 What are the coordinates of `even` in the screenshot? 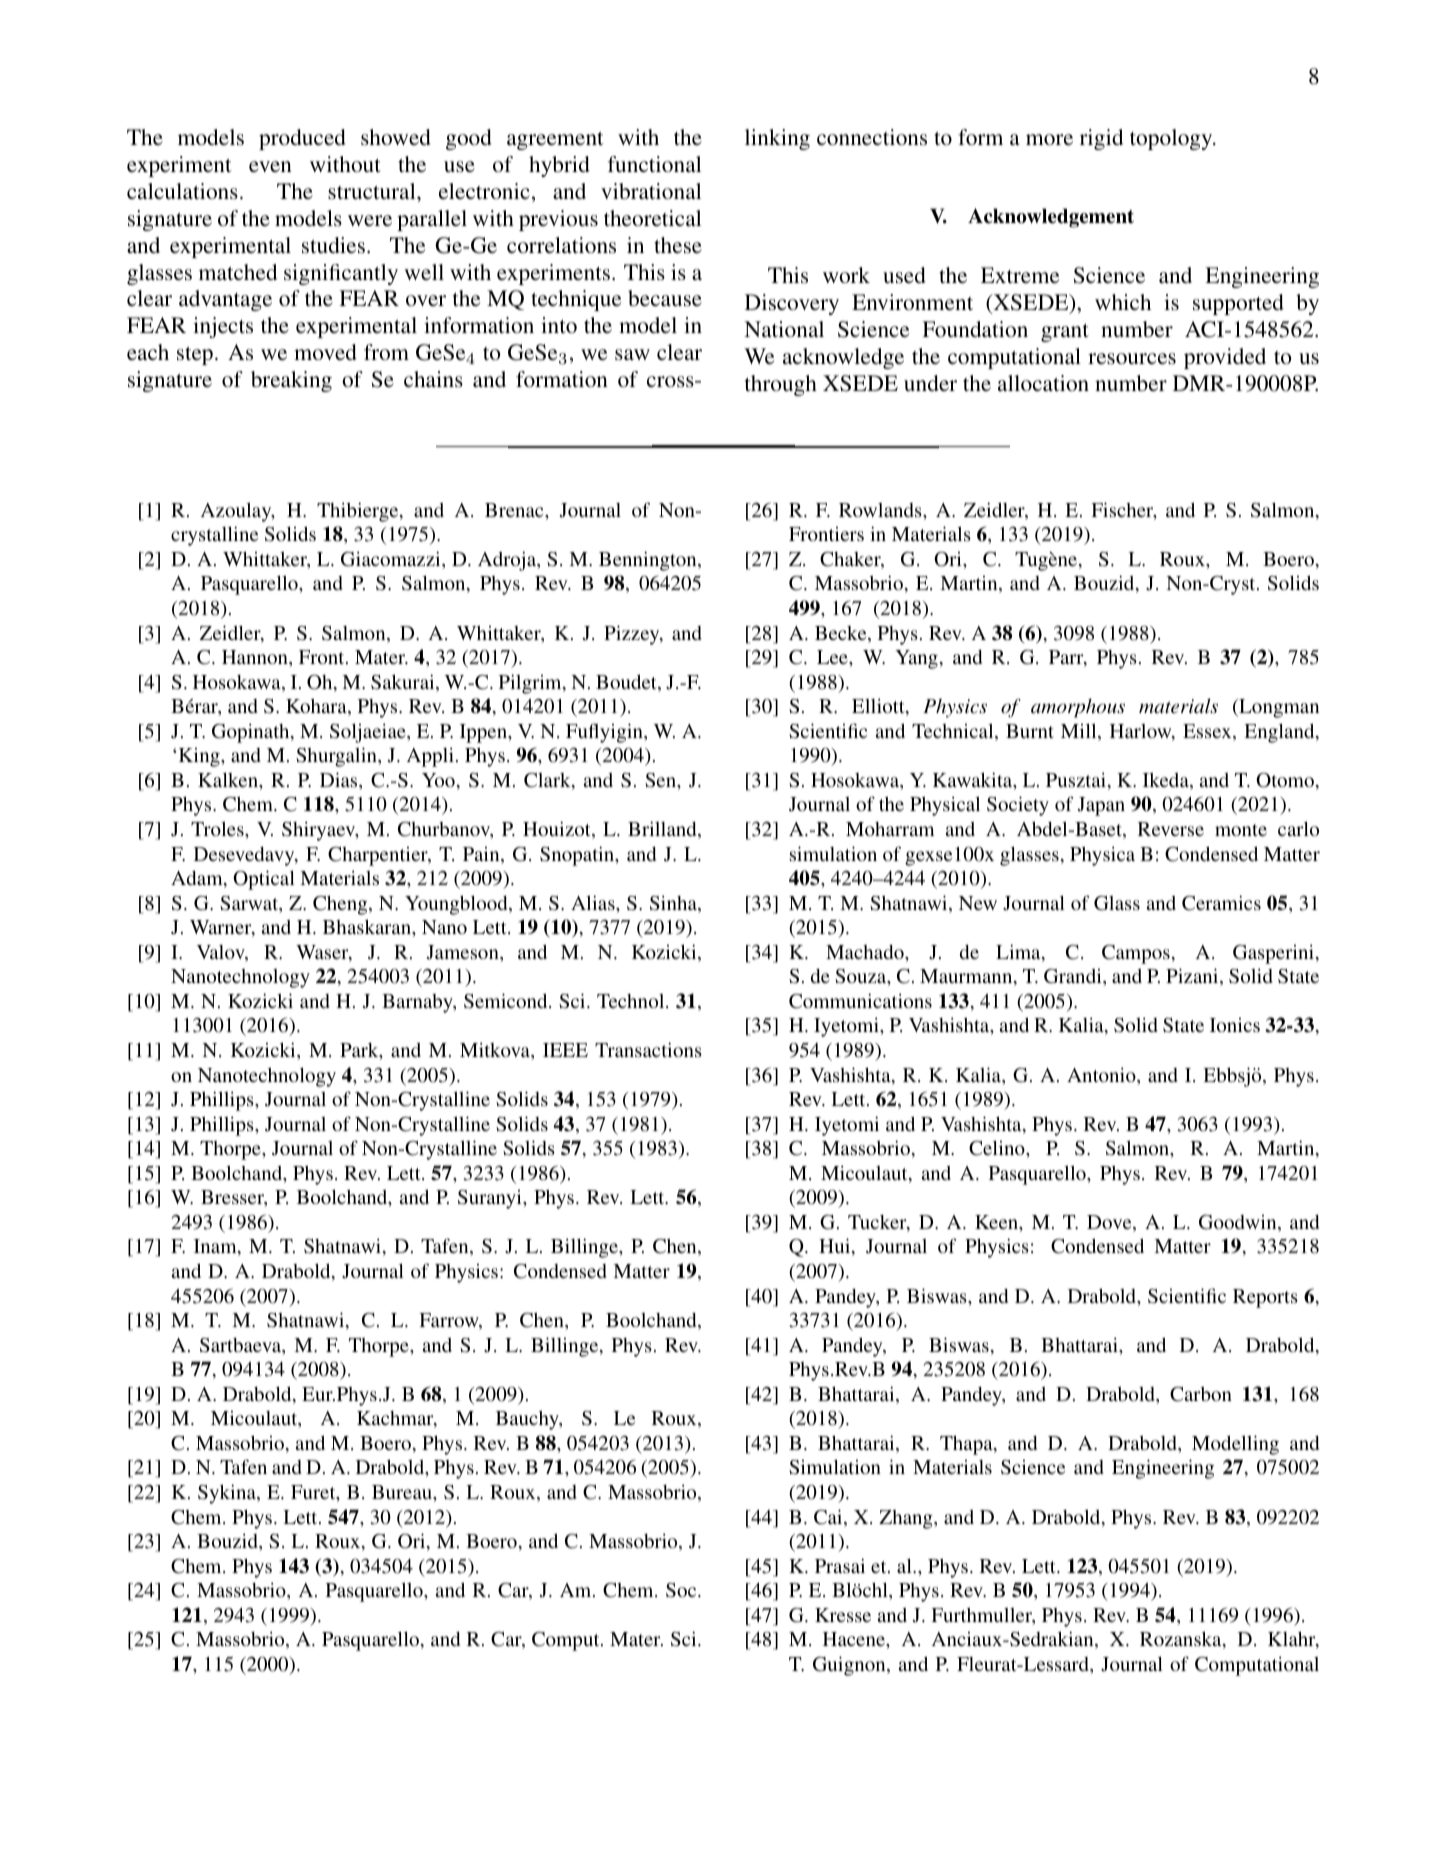 It's located at (270, 166).
